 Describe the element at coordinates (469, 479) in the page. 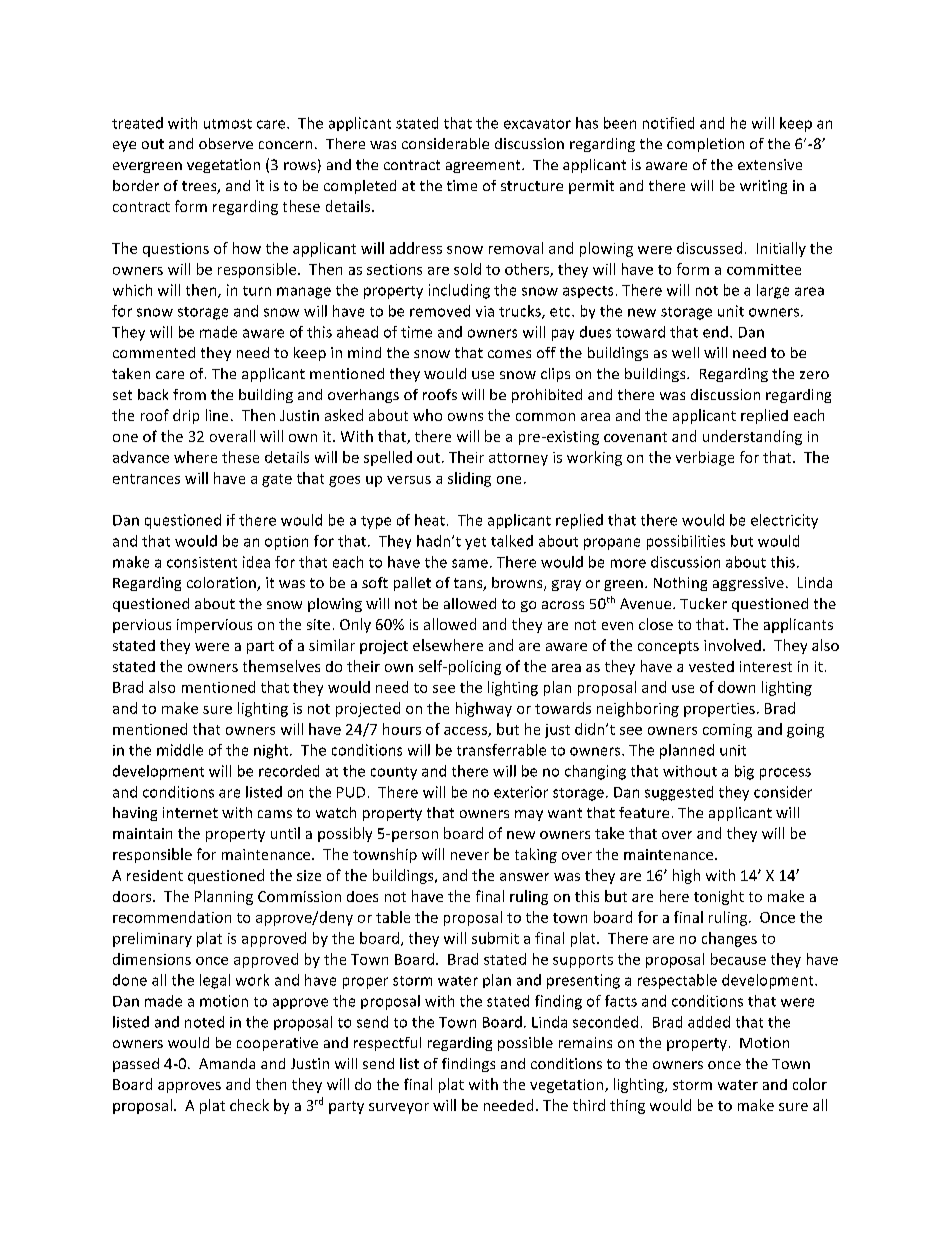

I see `sliding` at that location.
